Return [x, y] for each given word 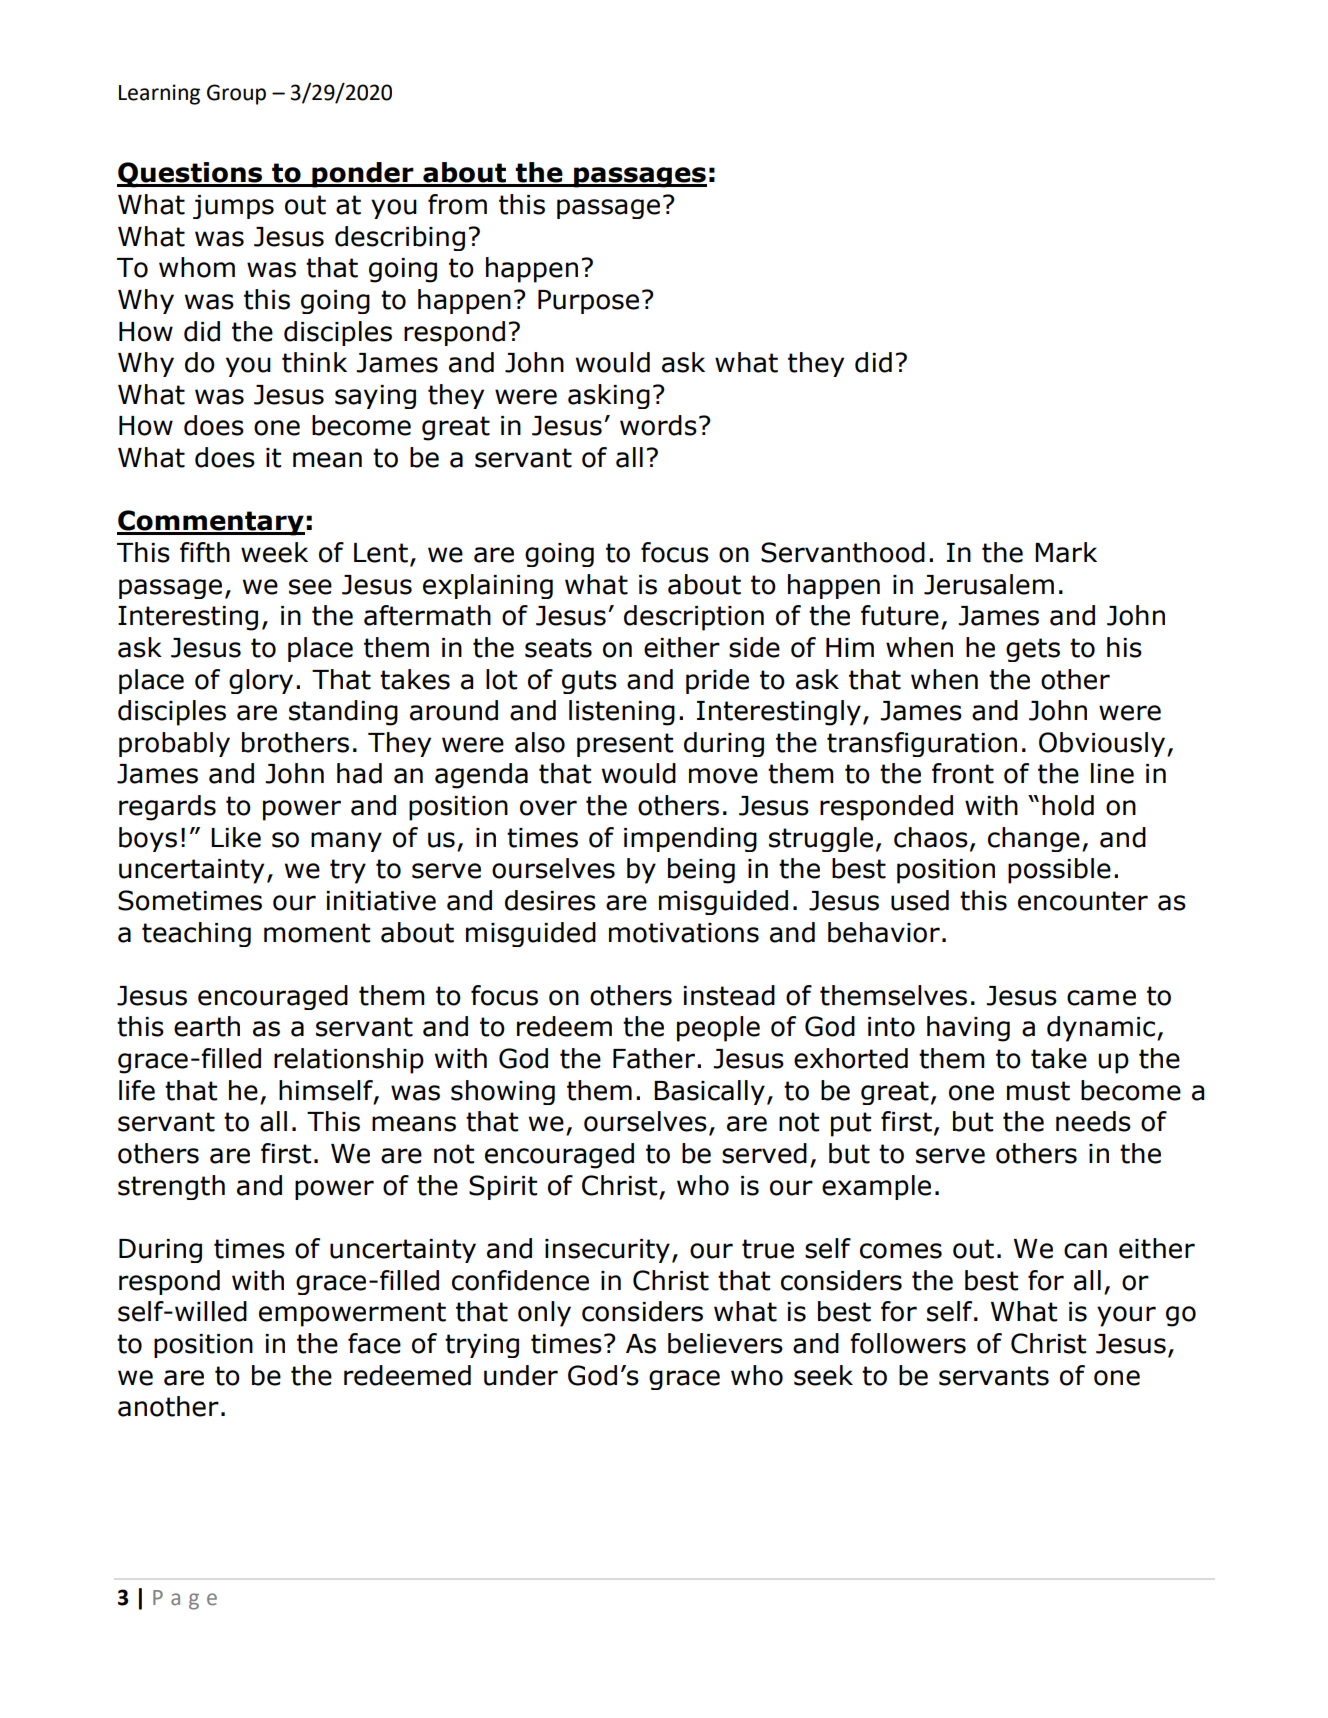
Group [236, 94]
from [457, 204]
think [314, 362]
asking [609, 396]
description [694, 618]
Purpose [588, 302]
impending [690, 839]
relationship [349, 1061]
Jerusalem [989, 584]
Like [236, 837]
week [274, 552]
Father [655, 1058]
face [374, 1343]
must [1038, 1091]
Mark [1066, 552]
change [1034, 839]
